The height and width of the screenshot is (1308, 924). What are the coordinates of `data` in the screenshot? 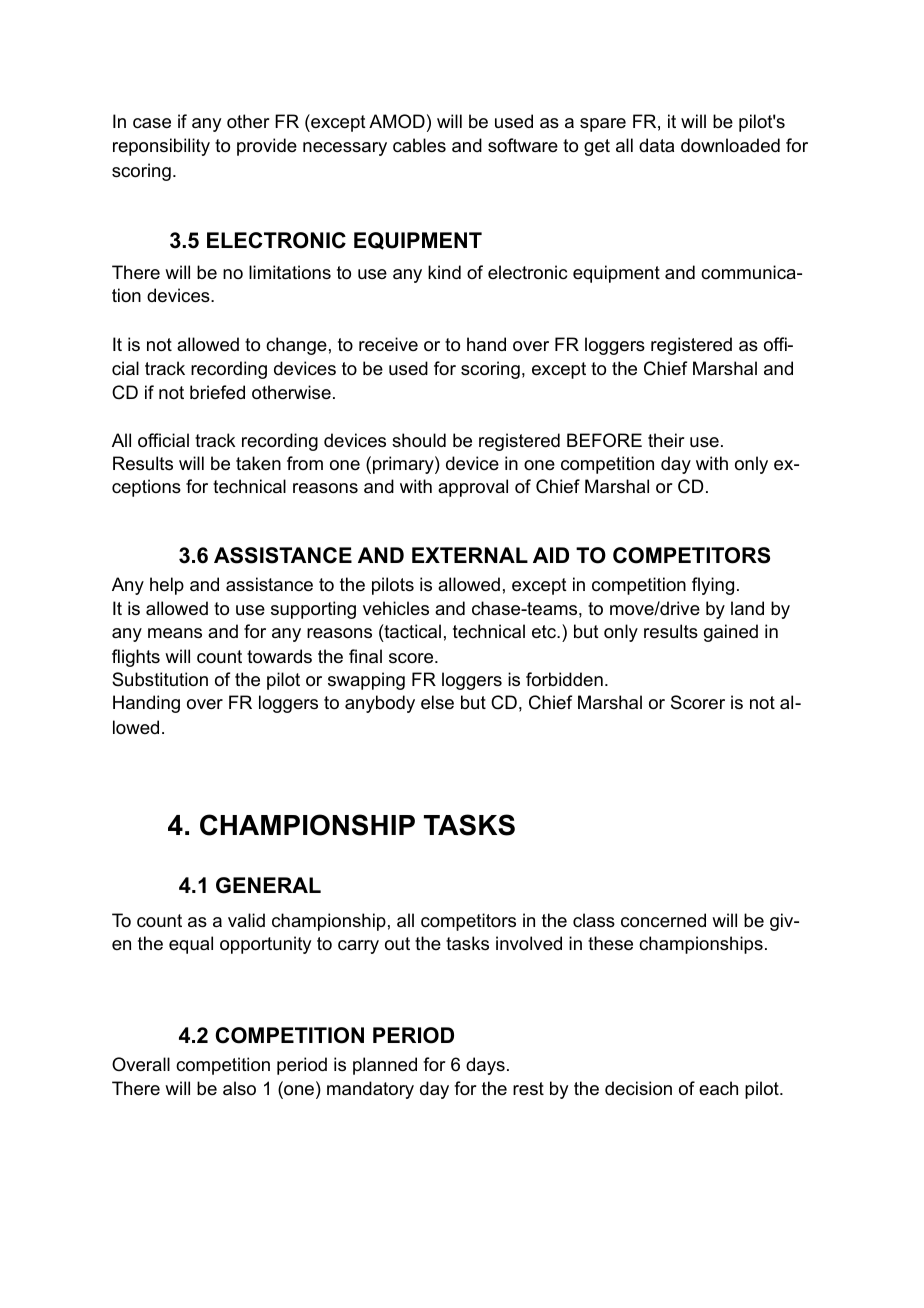 It's located at (656, 145).
